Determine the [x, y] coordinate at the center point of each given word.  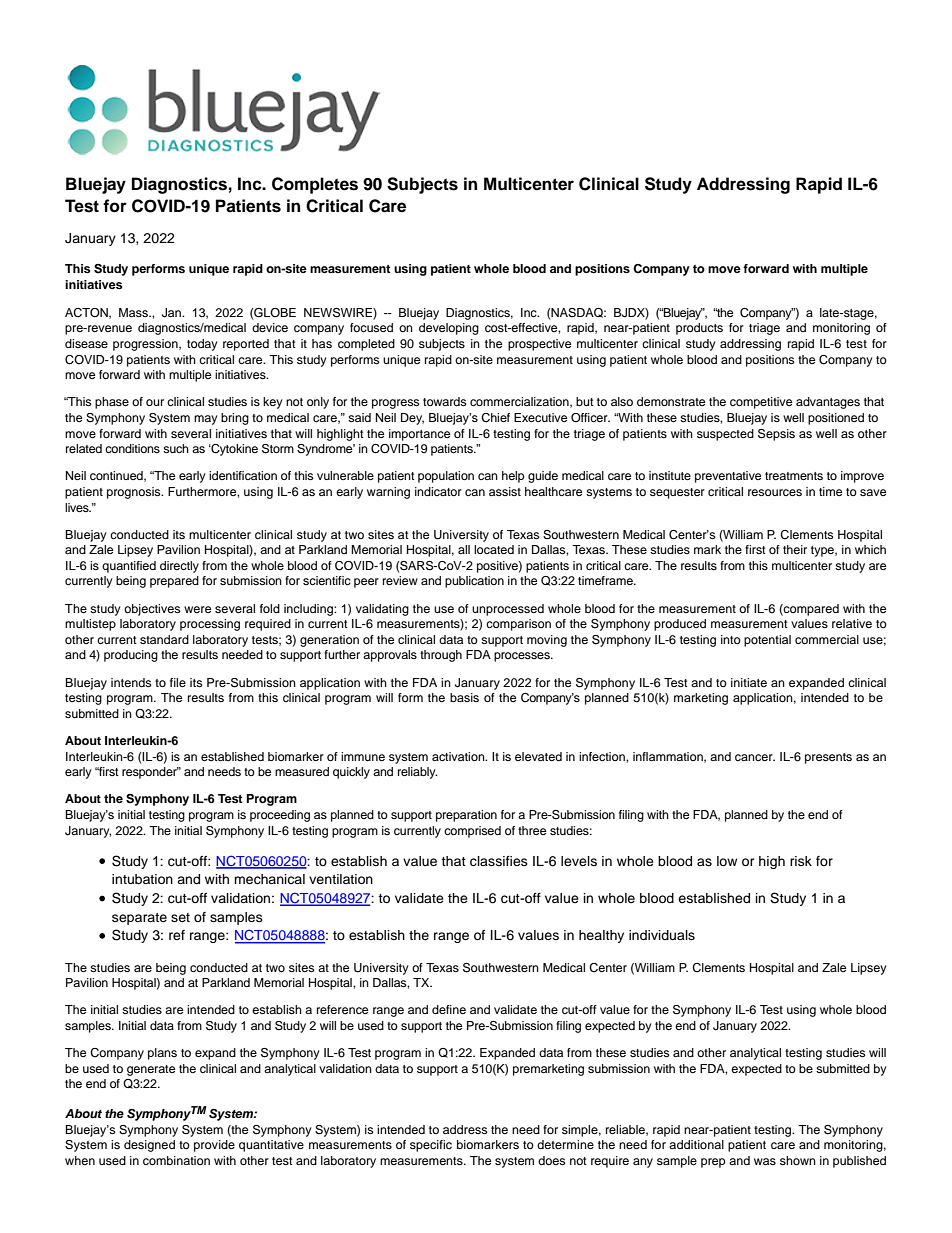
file [178, 682]
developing [449, 329]
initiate [749, 682]
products [699, 329]
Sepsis [776, 435]
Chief [495, 418]
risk [801, 861]
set [180, 917]
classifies [499, 861]
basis [464, 697]
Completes [315, 185]
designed [149, 1146]
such [176, 448]
